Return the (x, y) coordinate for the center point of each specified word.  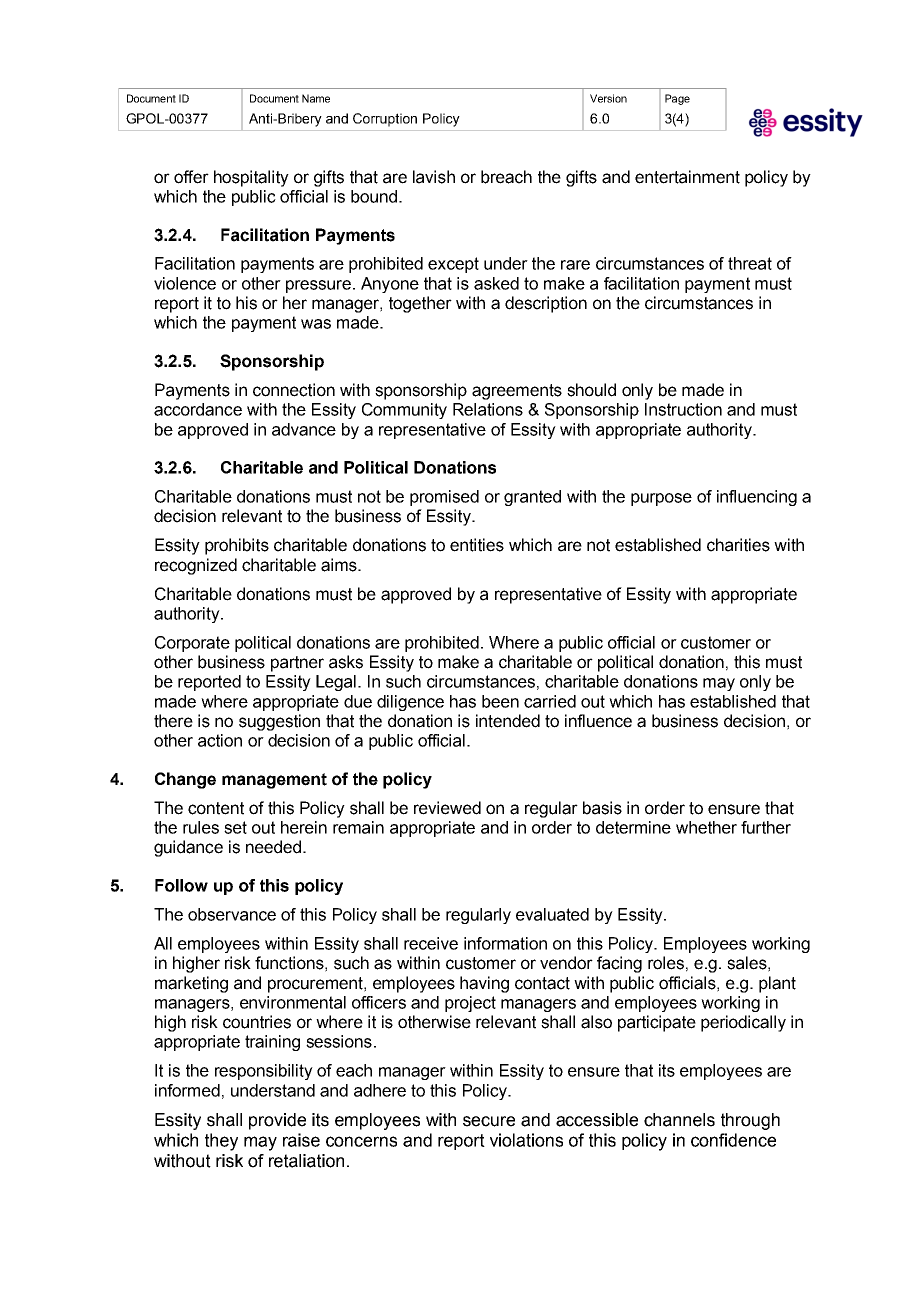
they (221, 1142)
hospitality (251, 178)
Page (677, 99)
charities (738, 545)
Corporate (192, 644)
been (500, 701)
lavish (434, 177)
